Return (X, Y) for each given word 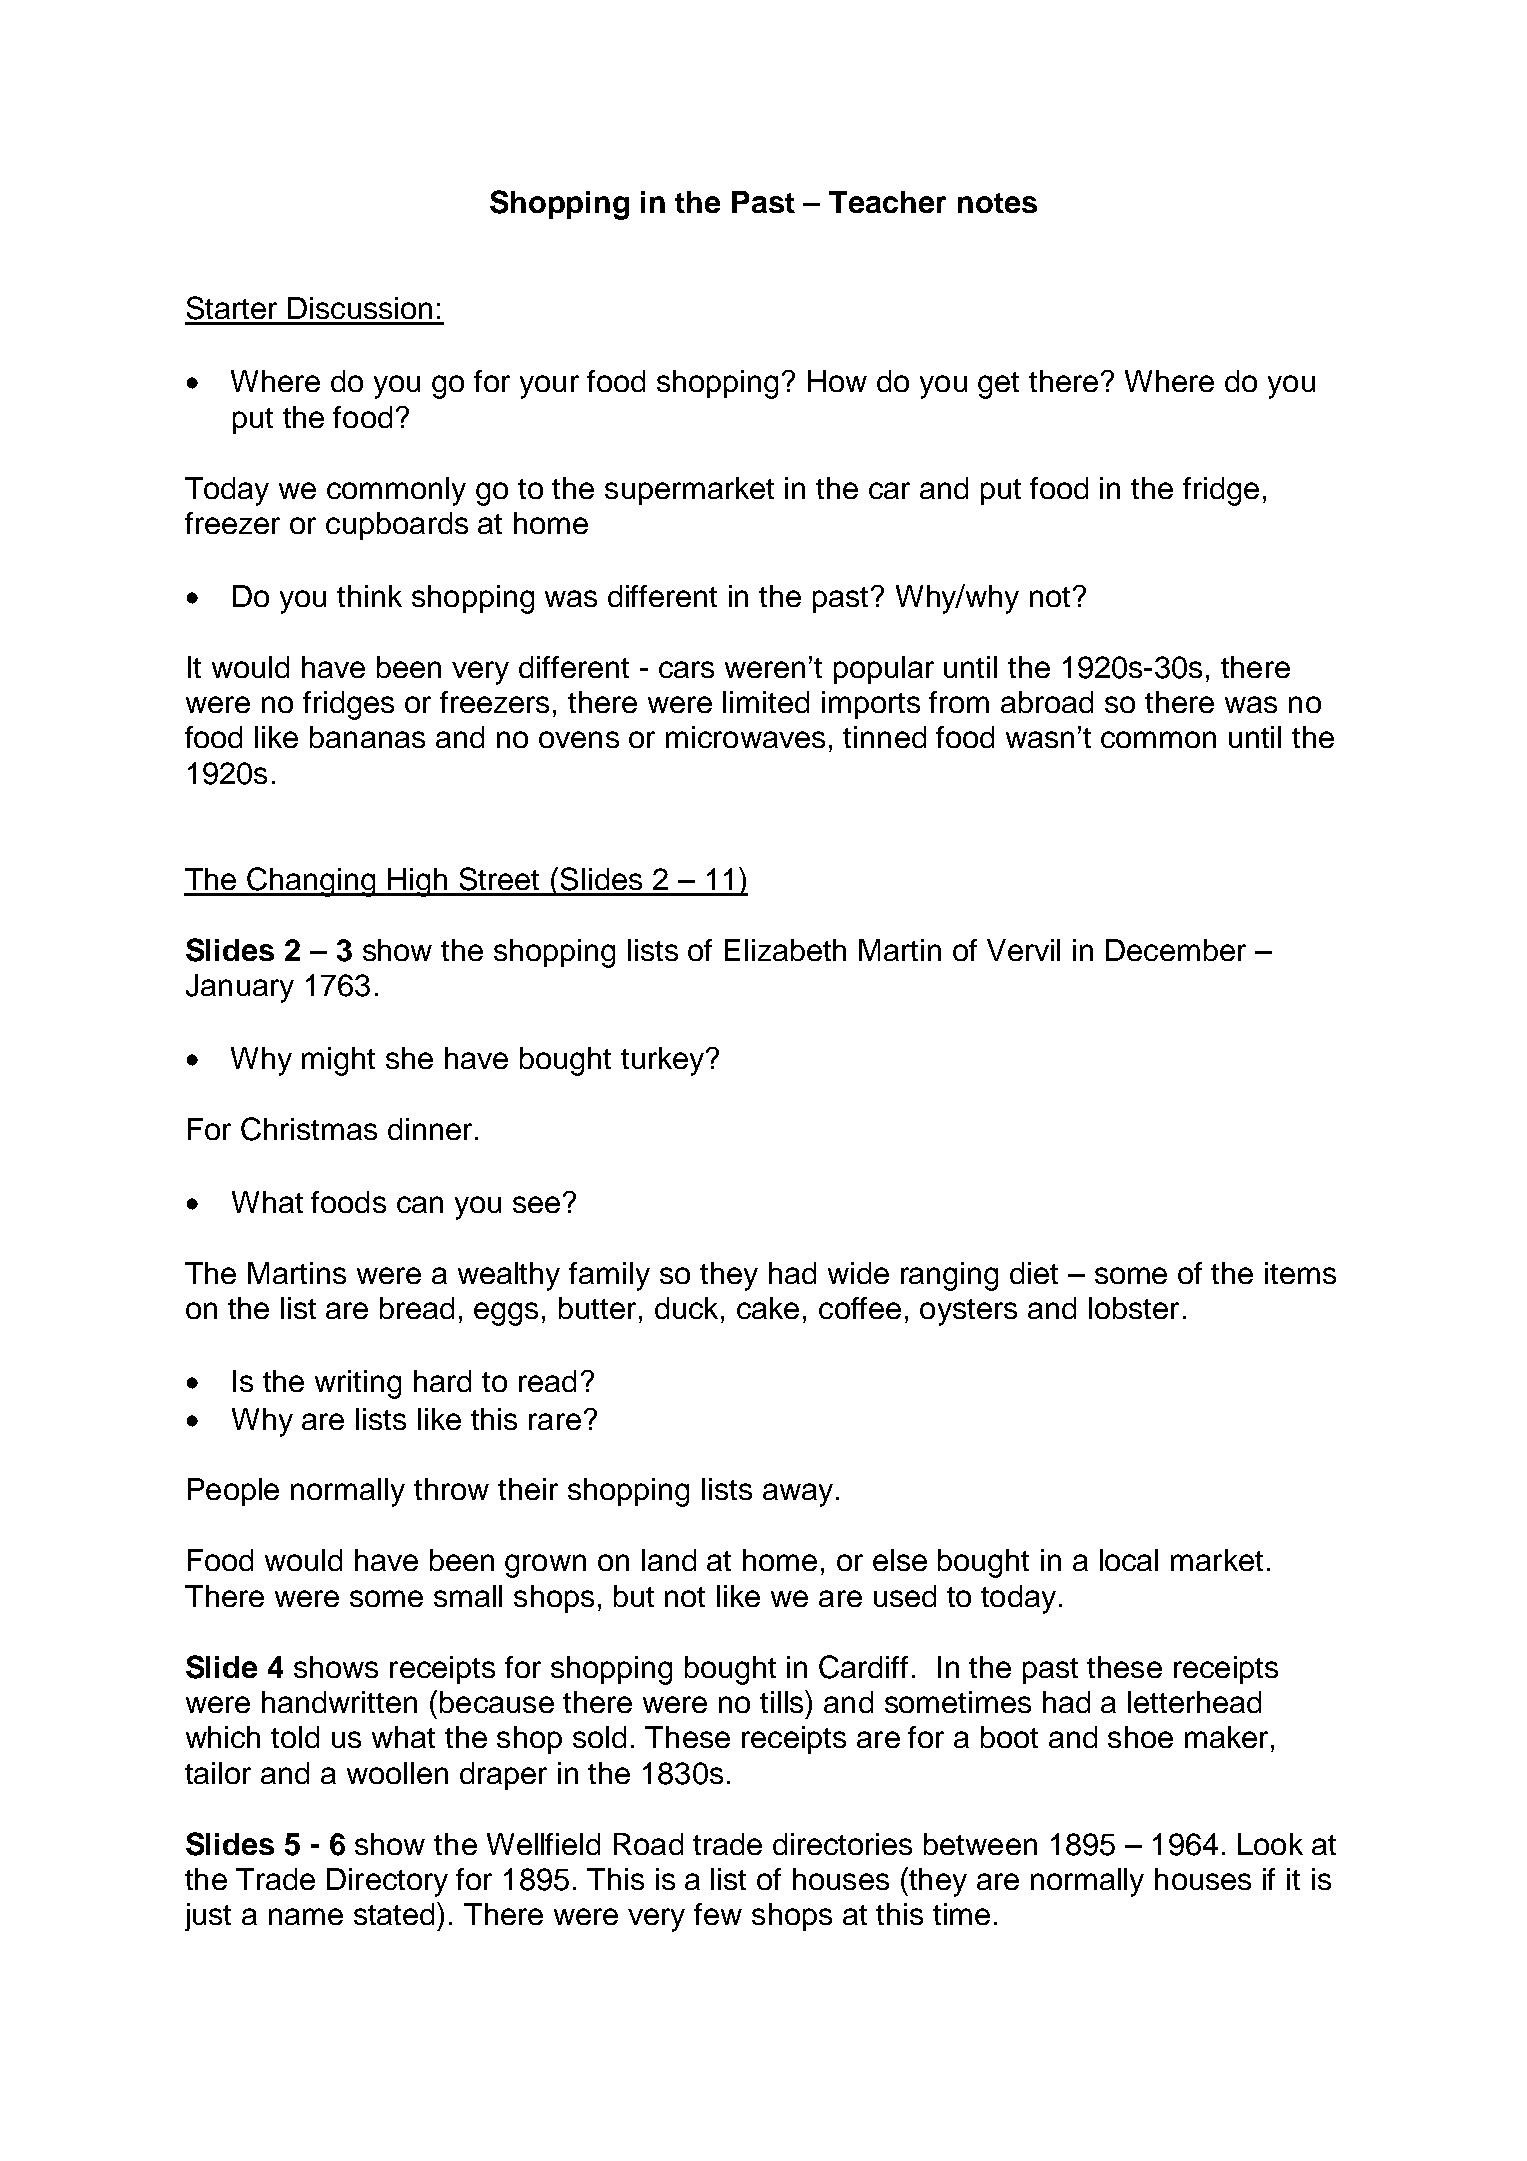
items (1300, 1273)
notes (997, 203)
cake (768, 1308)
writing (358, 1384)
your (549, 387)
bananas (367, 737)
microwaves (745, 737)
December (1176, 950)
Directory (387, 1882)
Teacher (887, 202)
